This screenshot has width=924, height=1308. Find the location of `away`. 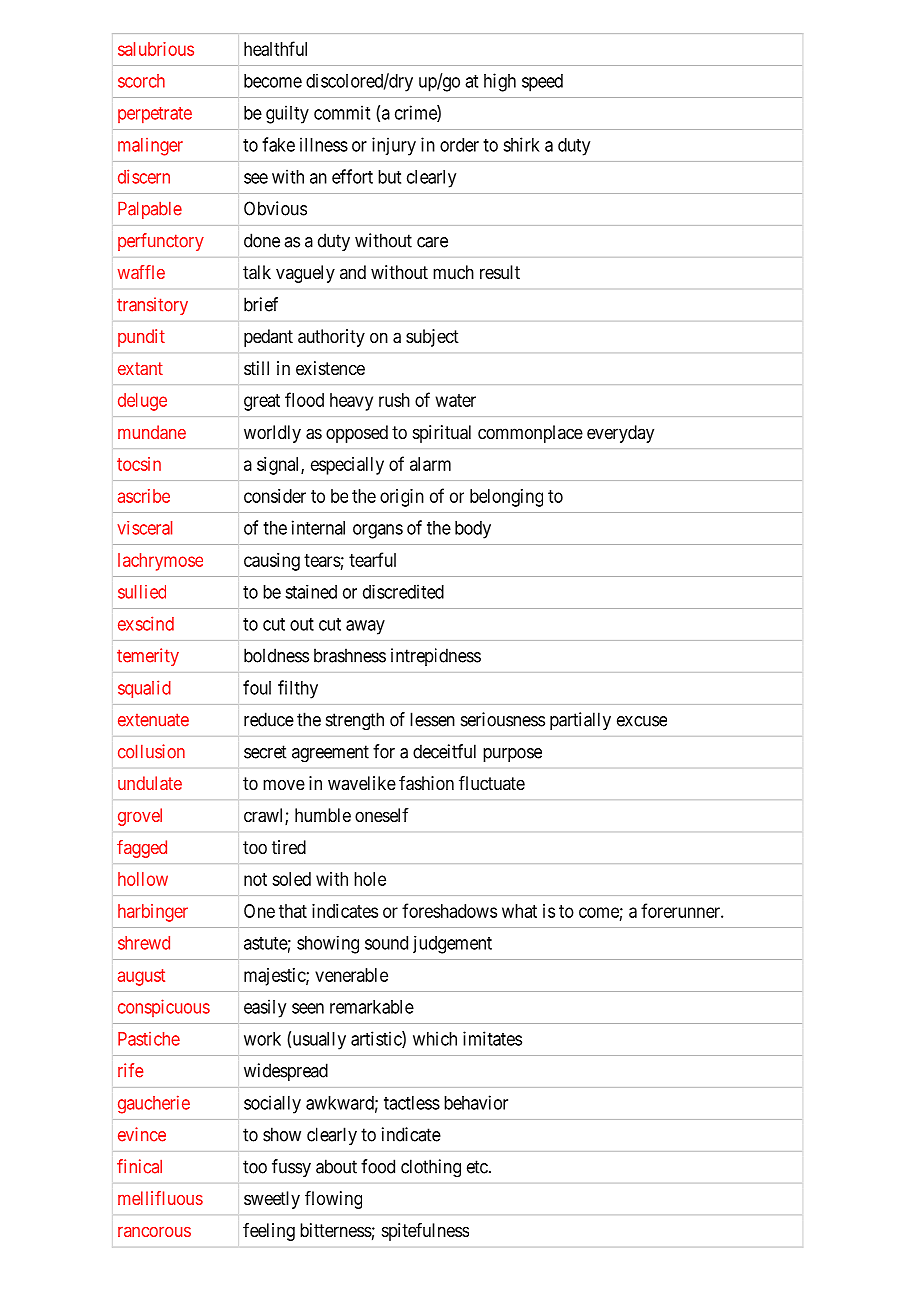

away is located at coordinates (365, 627).
